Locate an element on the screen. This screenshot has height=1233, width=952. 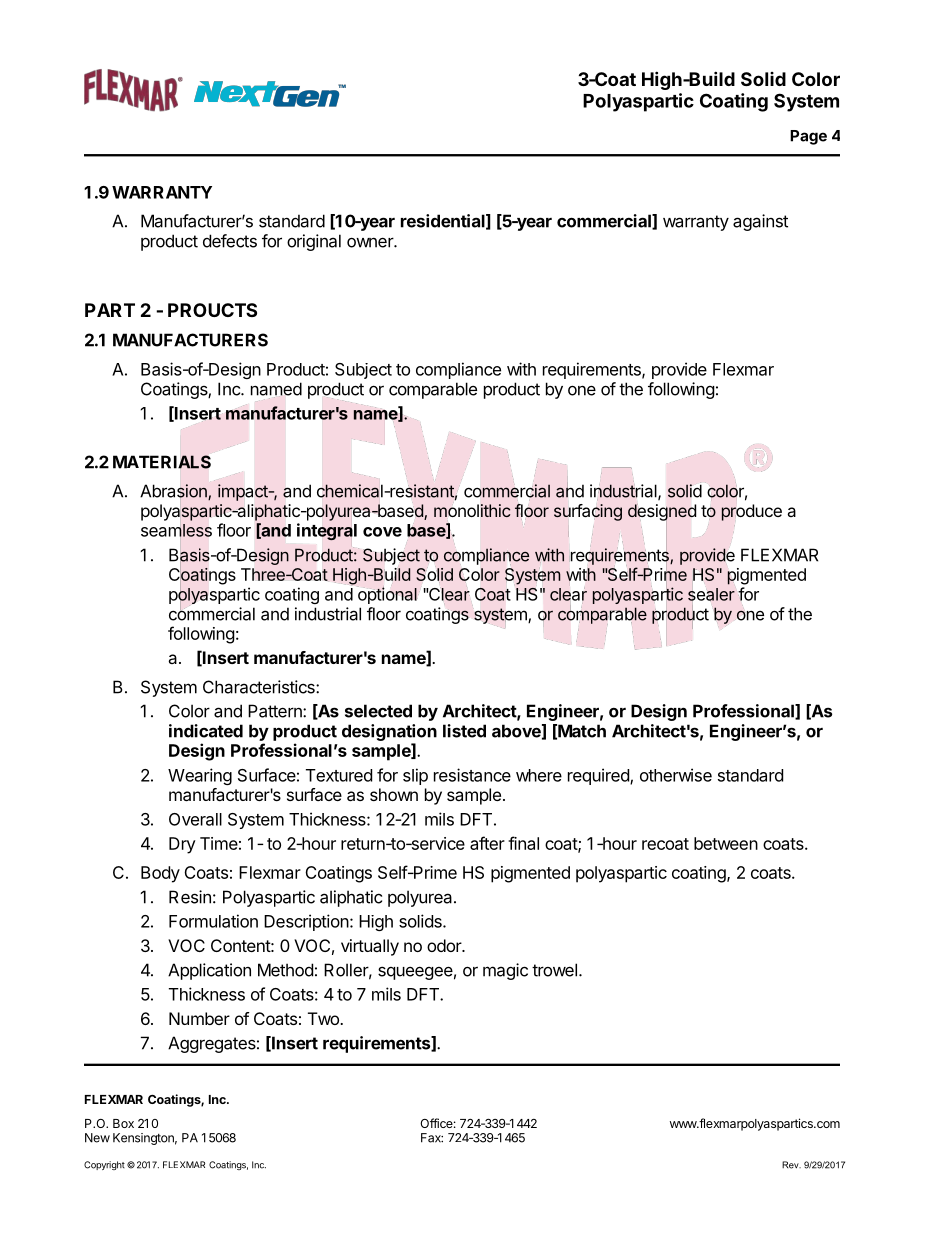
sealer is located at coordinates (711, 594).
